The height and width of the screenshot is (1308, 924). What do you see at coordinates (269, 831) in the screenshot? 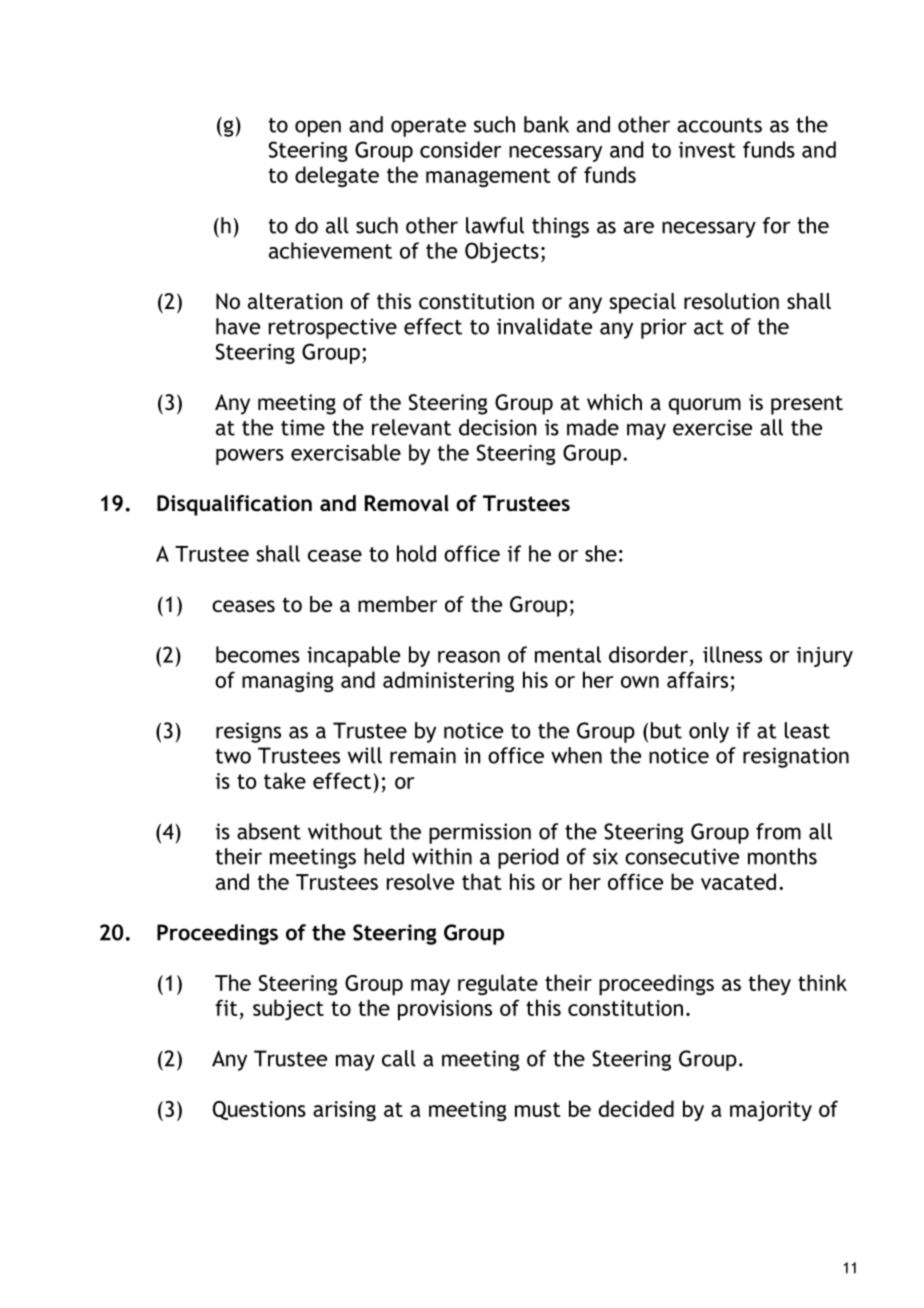
I see `absent` at bounding box center [269, 831].
